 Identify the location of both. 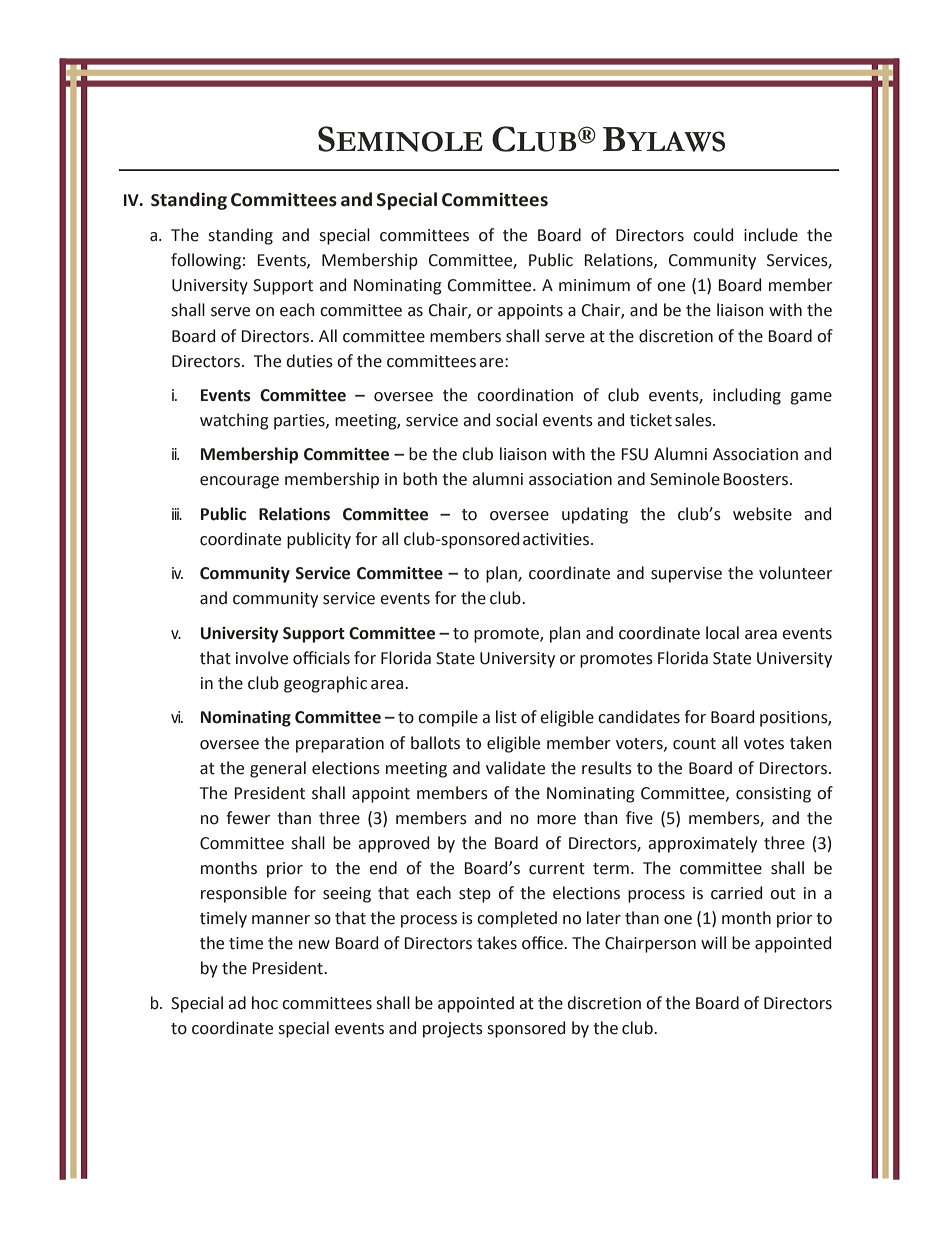
(420, 479).
